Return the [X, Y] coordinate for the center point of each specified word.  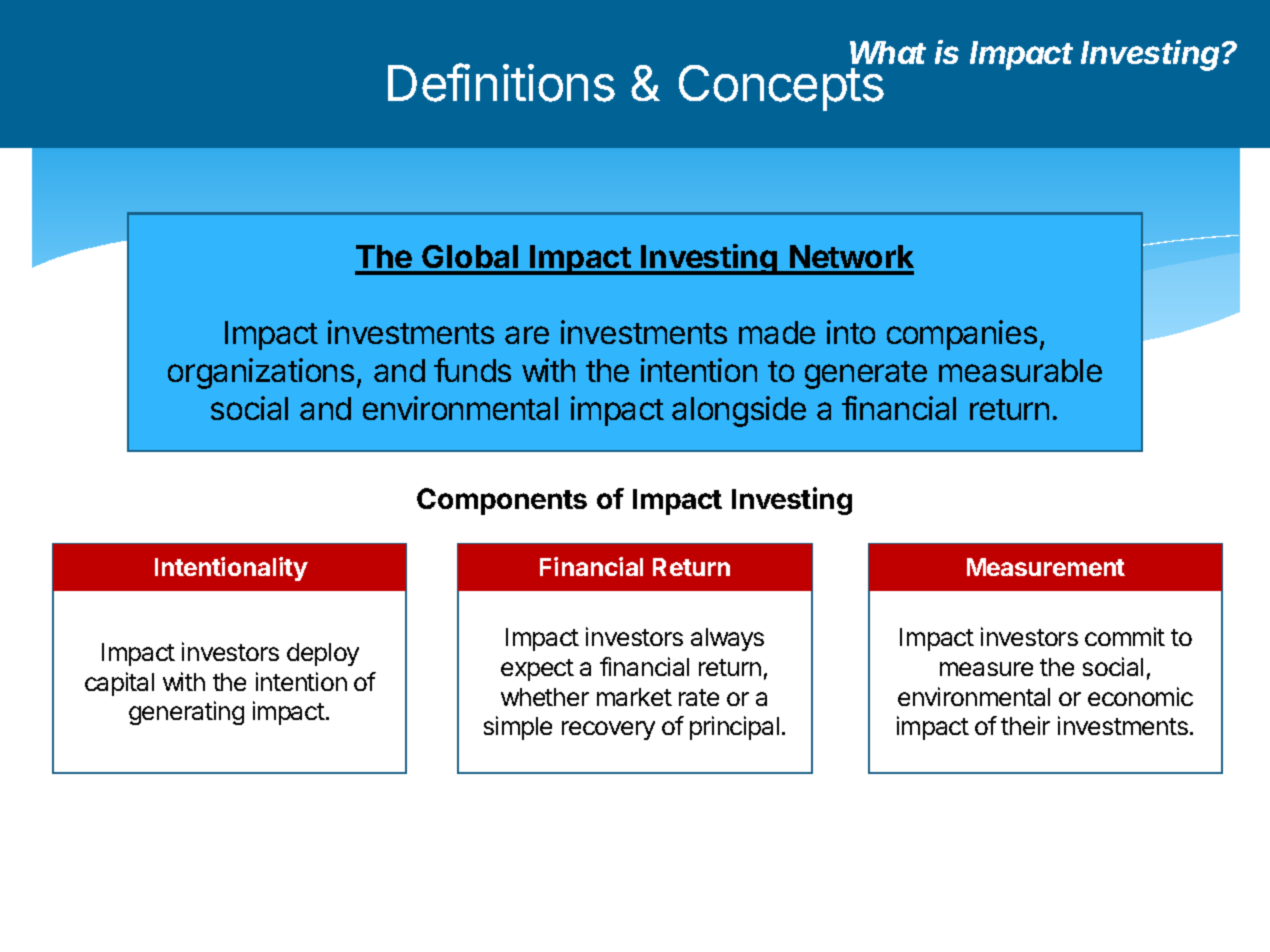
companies [962, 335]
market [634, 697]
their [1025, 725]
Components [502, 501]
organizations [261, 373]
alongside [739, 411]
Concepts [781, 87]
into [851, 332]
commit [1125, 636]
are [527, 335]
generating [186, 713]
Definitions [501, 83]
